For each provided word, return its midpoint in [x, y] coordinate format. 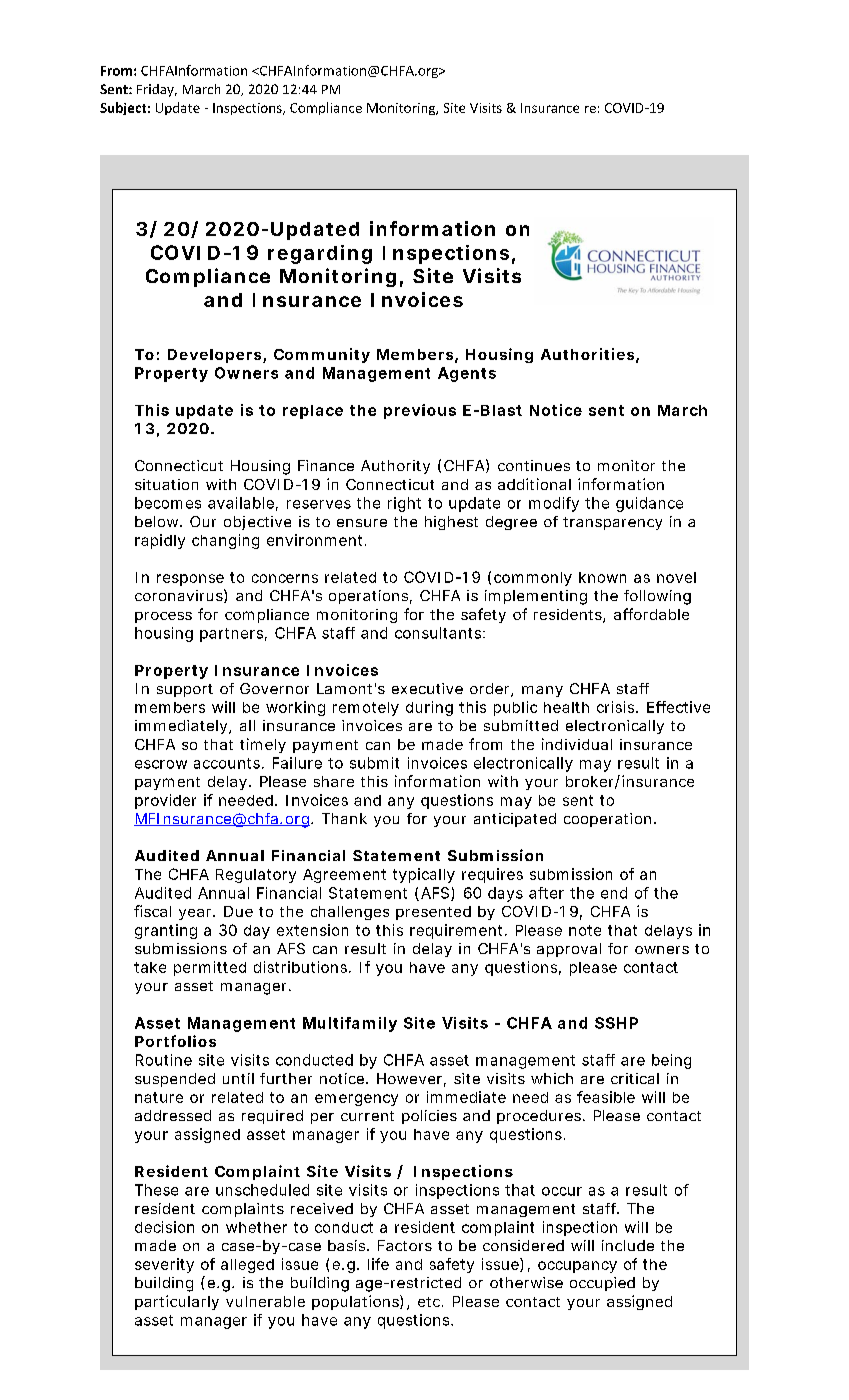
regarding [320, 254]
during [429, 708]
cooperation [607, 820]
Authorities [587, 354]
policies [429, 1117]
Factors [405, 1245]
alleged [247, 1266]
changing [225, 541]
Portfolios [175, 1041]
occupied [602, 1284]
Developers [214, 356]
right [404, 504]
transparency [612, 523]
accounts [228, 763]
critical [635, 1078]
